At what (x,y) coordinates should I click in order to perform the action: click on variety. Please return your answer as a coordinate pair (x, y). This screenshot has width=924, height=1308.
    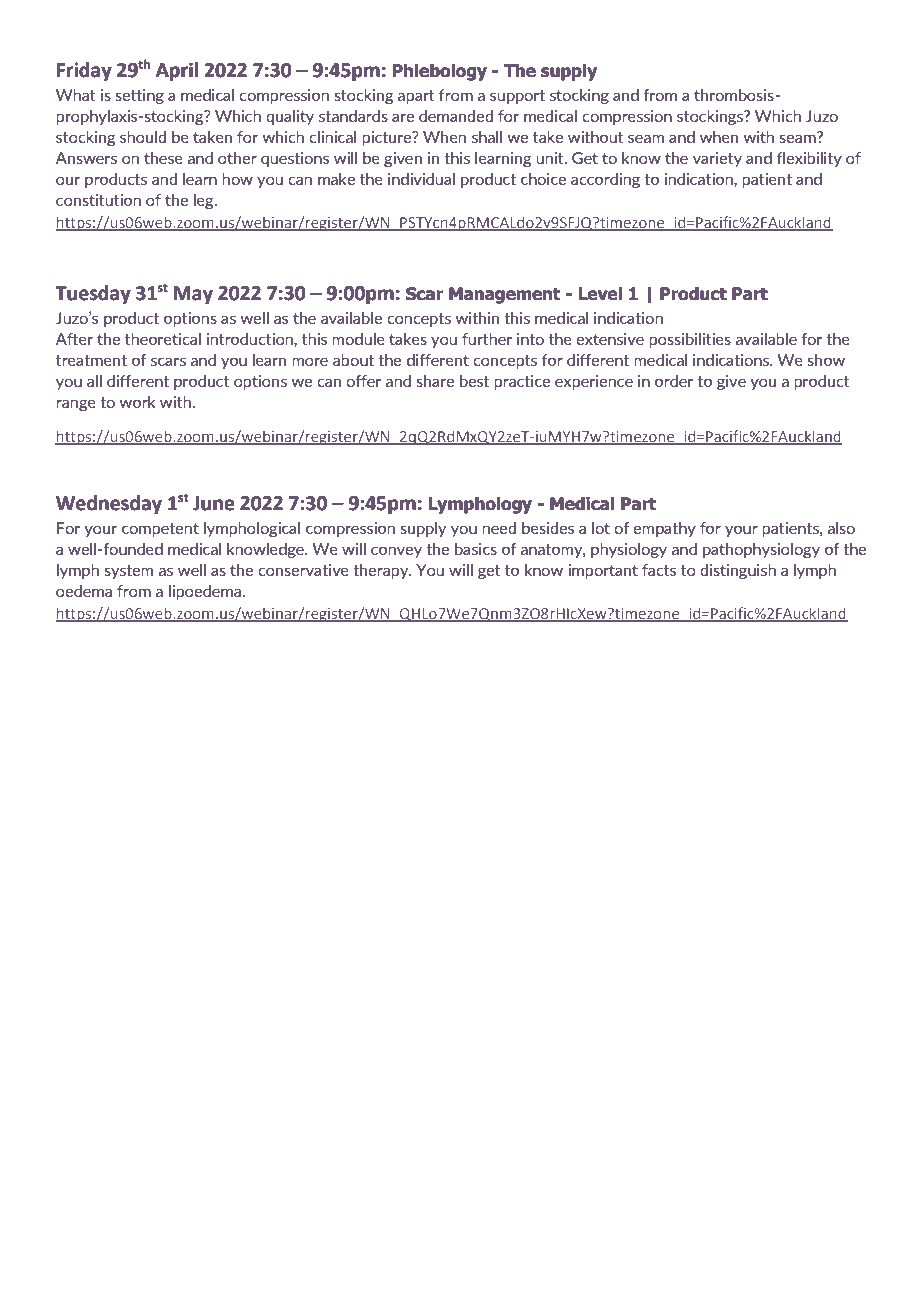
    Looking at the image, I should click on (717, 159).
